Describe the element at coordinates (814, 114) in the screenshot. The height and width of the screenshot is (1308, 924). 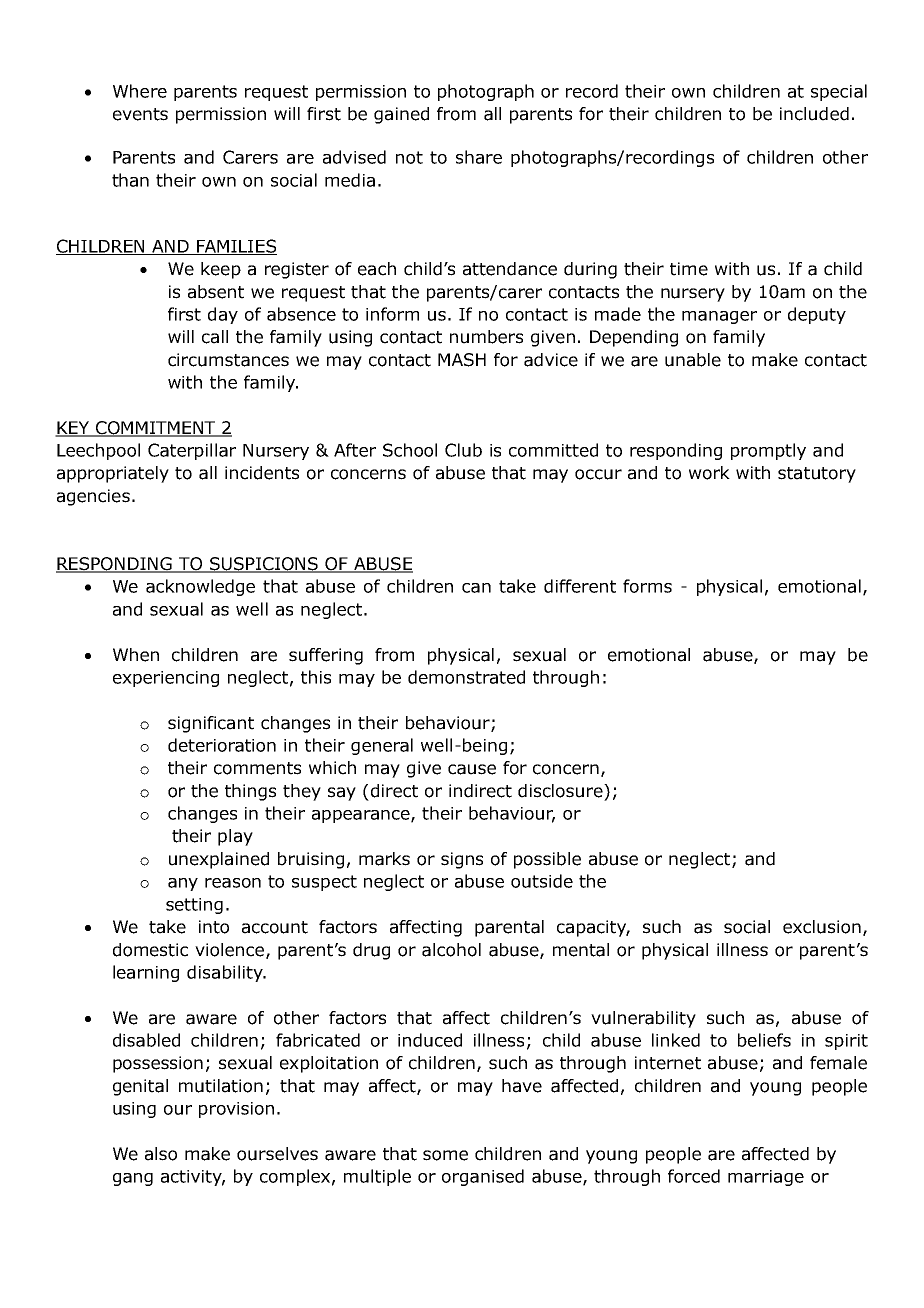
I see `included` at that location.
